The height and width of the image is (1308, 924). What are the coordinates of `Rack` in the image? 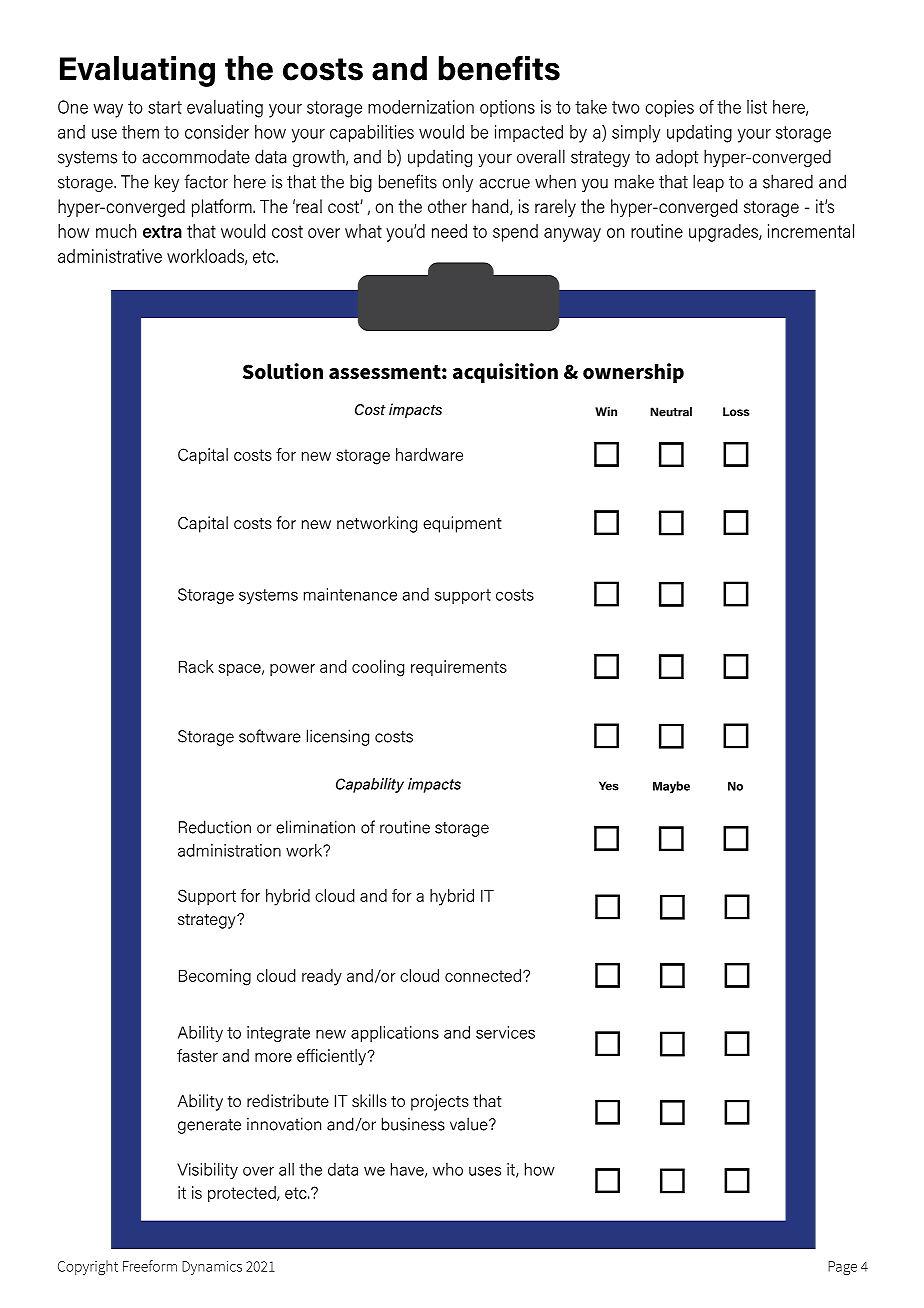 It's located at (196, 666).
